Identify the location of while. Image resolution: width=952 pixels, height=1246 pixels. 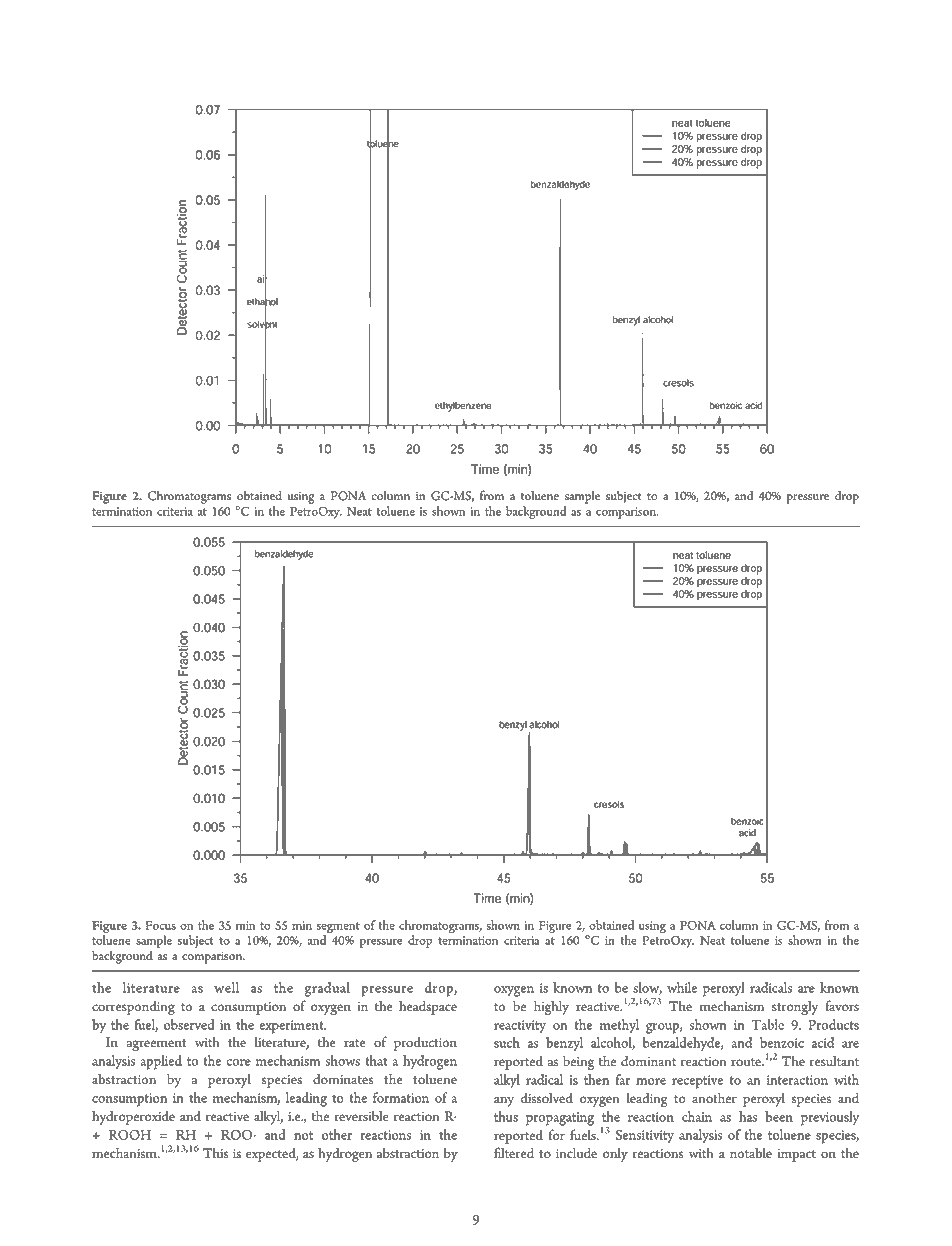
(682, 987).
